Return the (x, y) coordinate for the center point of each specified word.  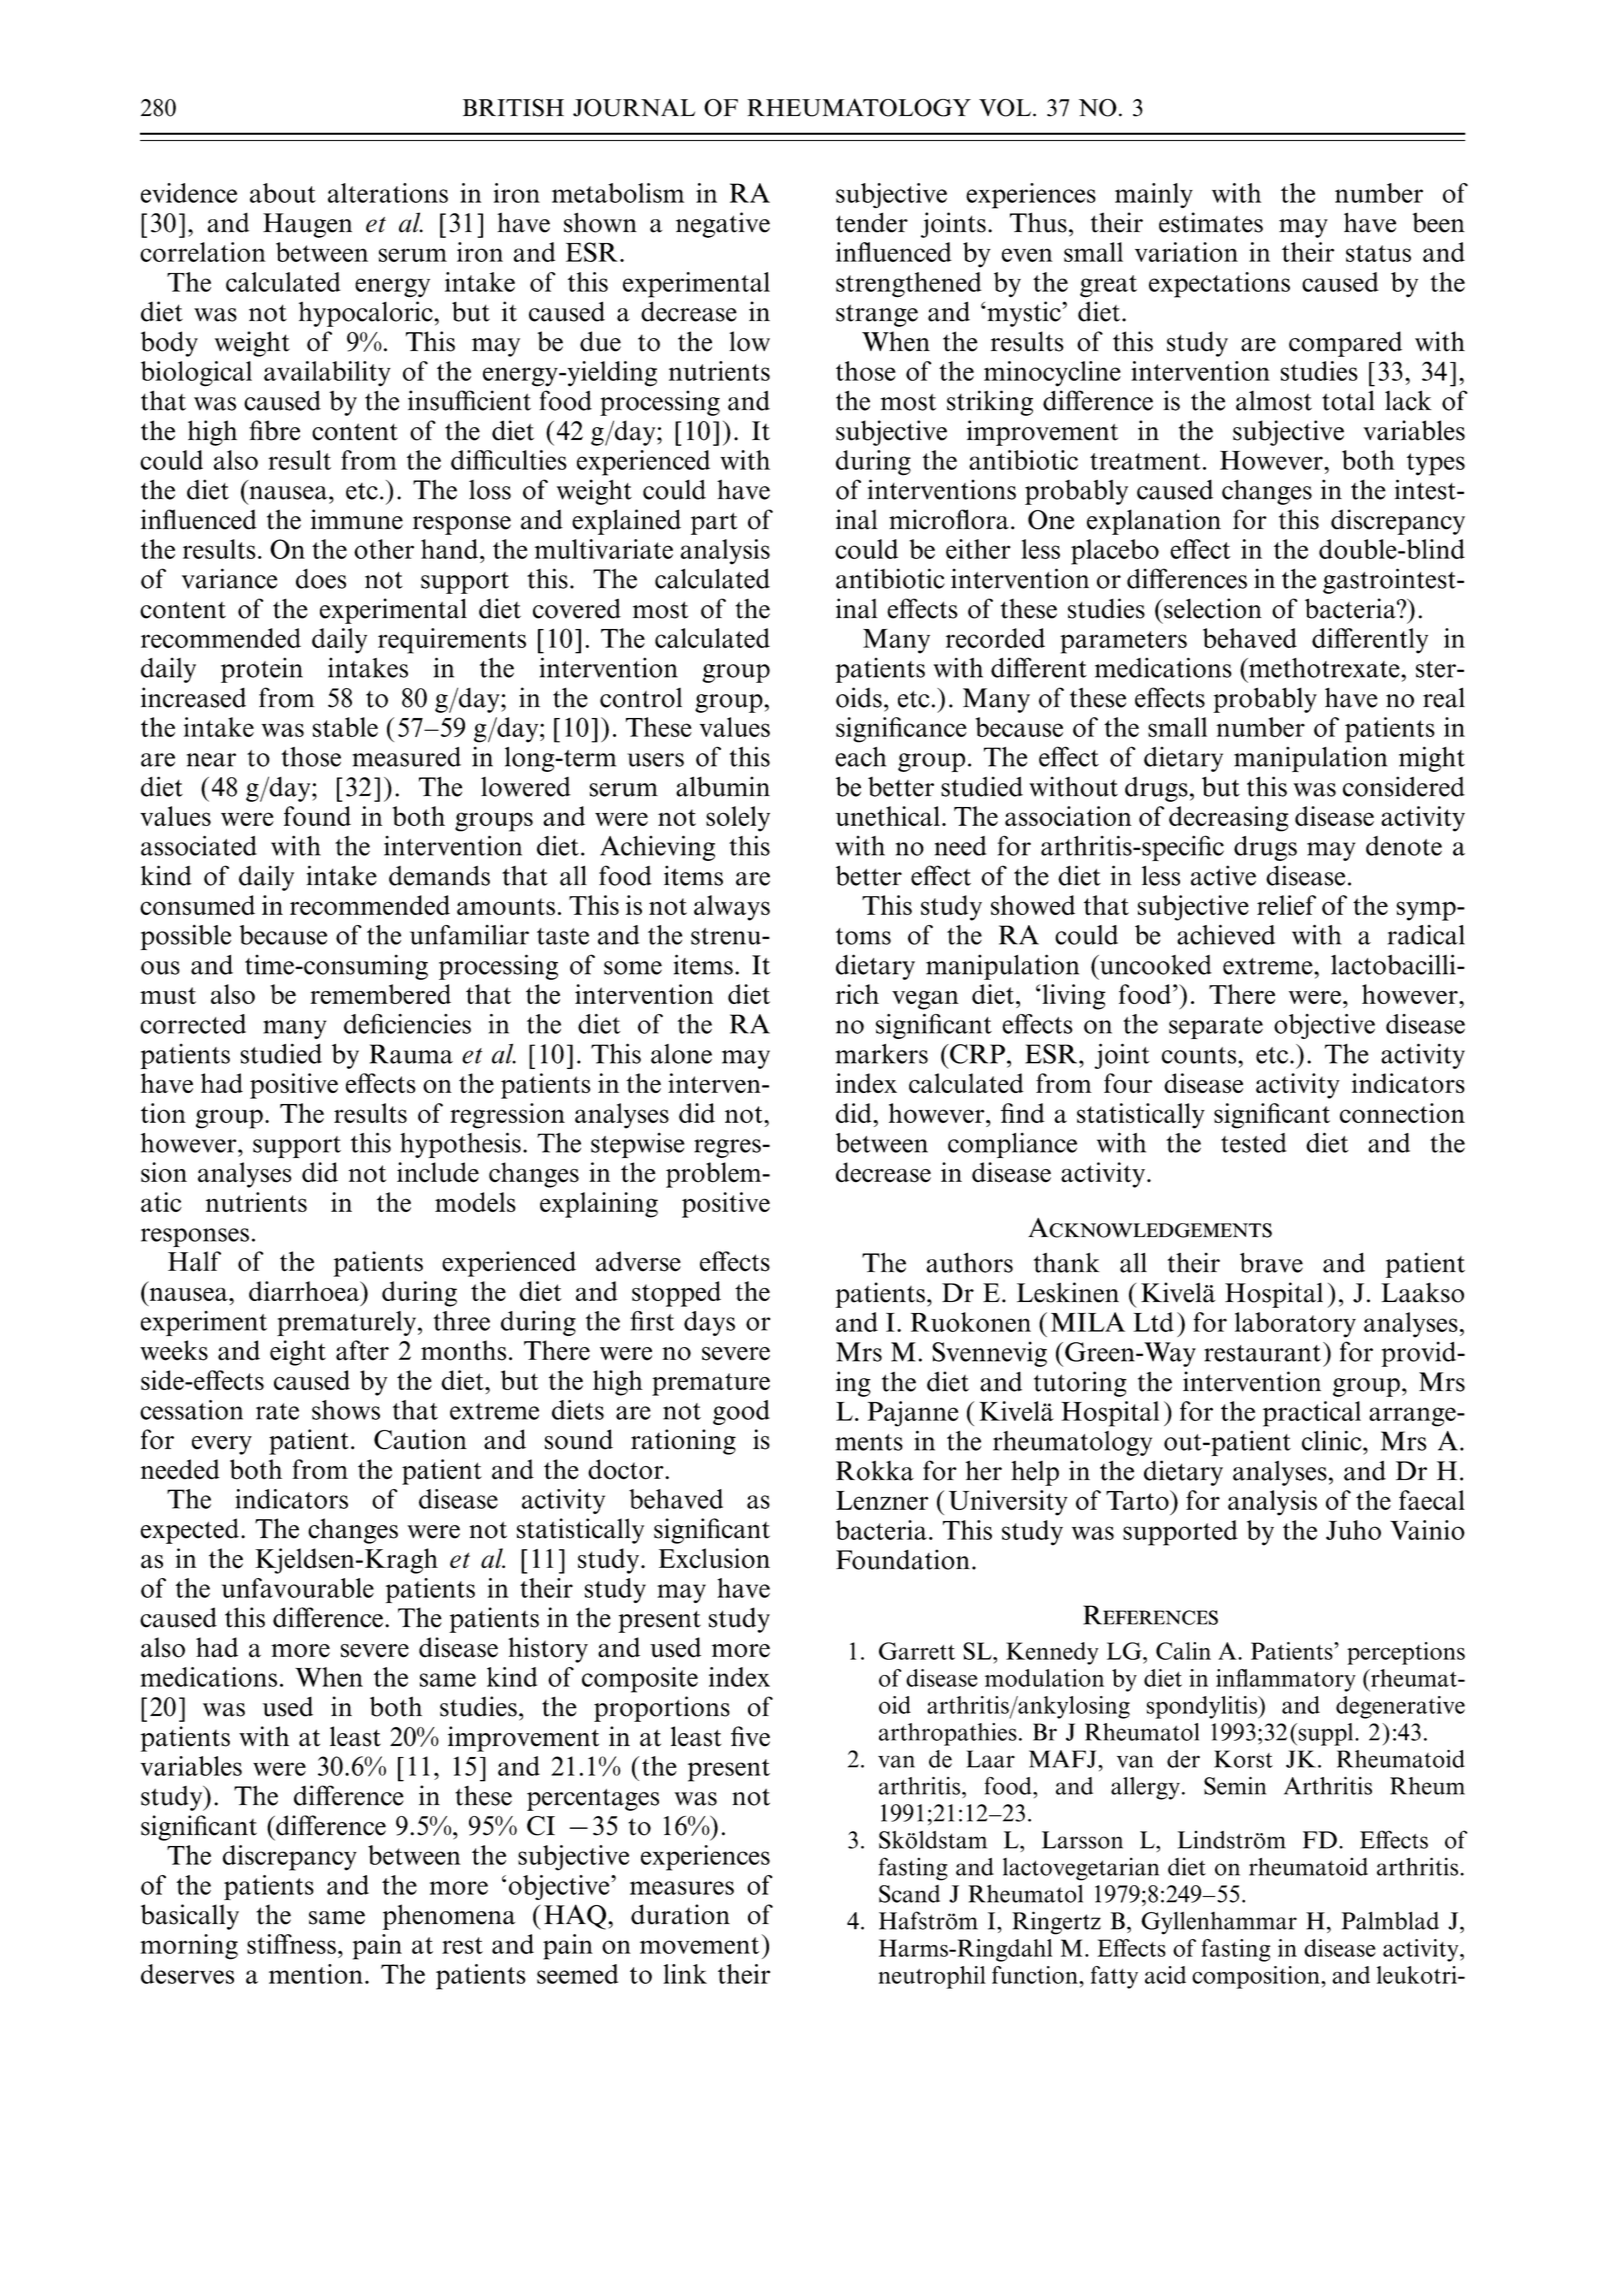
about (283, 193)
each (860, 757)
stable (345, 727)
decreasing (1229, 819)
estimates (1211, 222)
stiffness (291, 1944)
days (709, 1323)
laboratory (1295, 1325)
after (362, 1350)
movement (699, 1945)
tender (872, 222)
